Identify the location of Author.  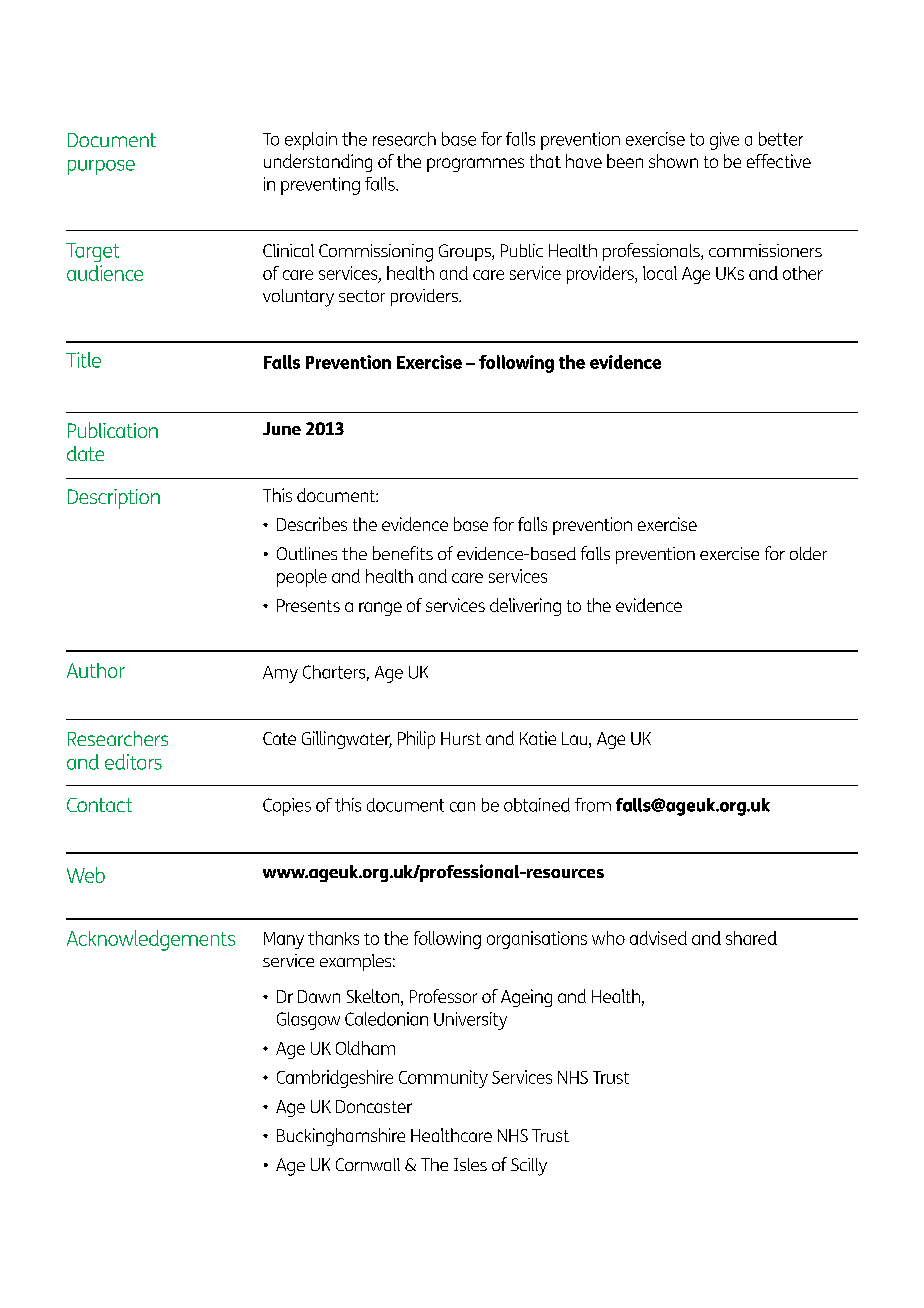
(96, 670).
